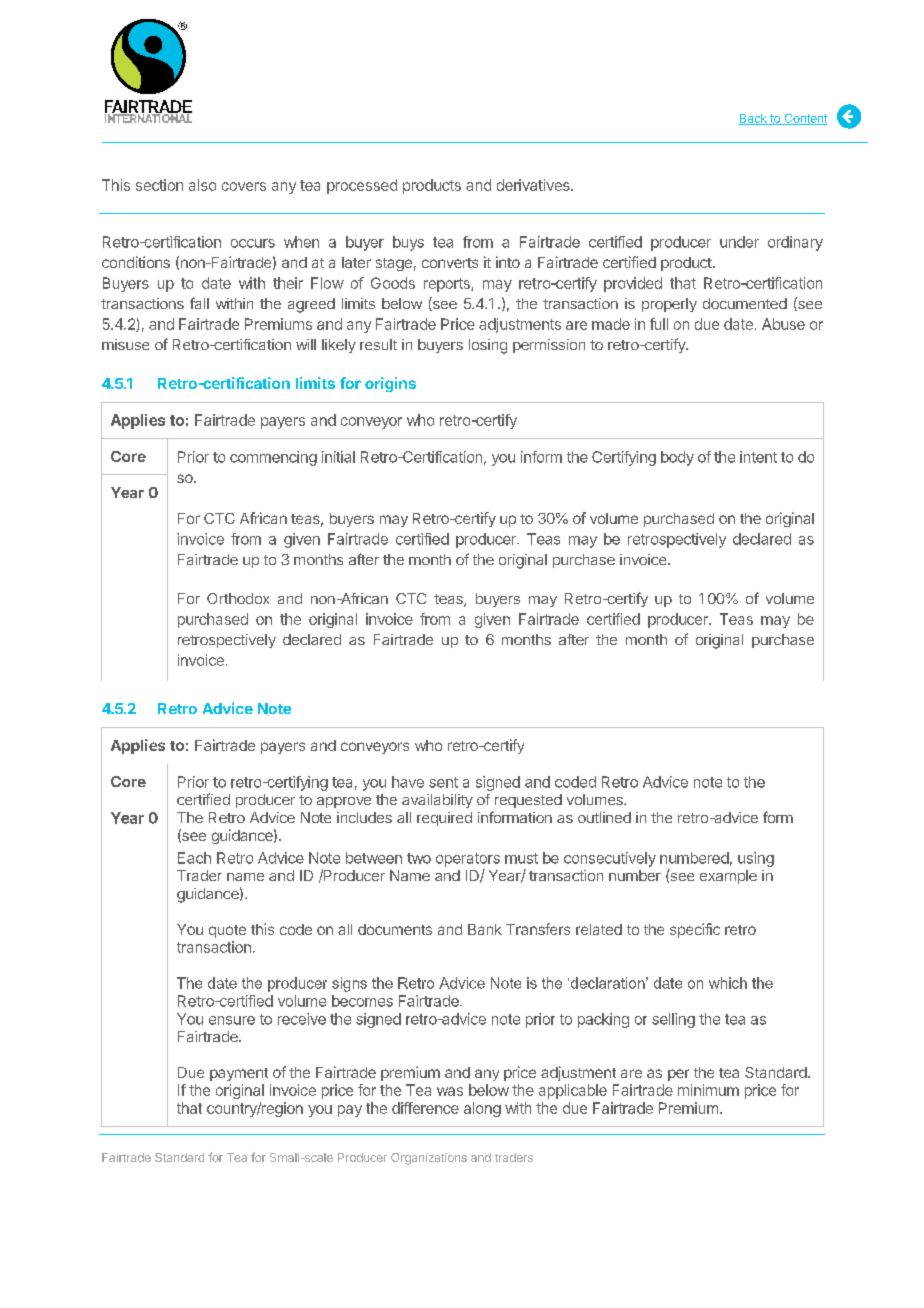 Image resolution: width=924 pixels, height=1308 pixels. I want to click on payment, so click(239, 1074).
